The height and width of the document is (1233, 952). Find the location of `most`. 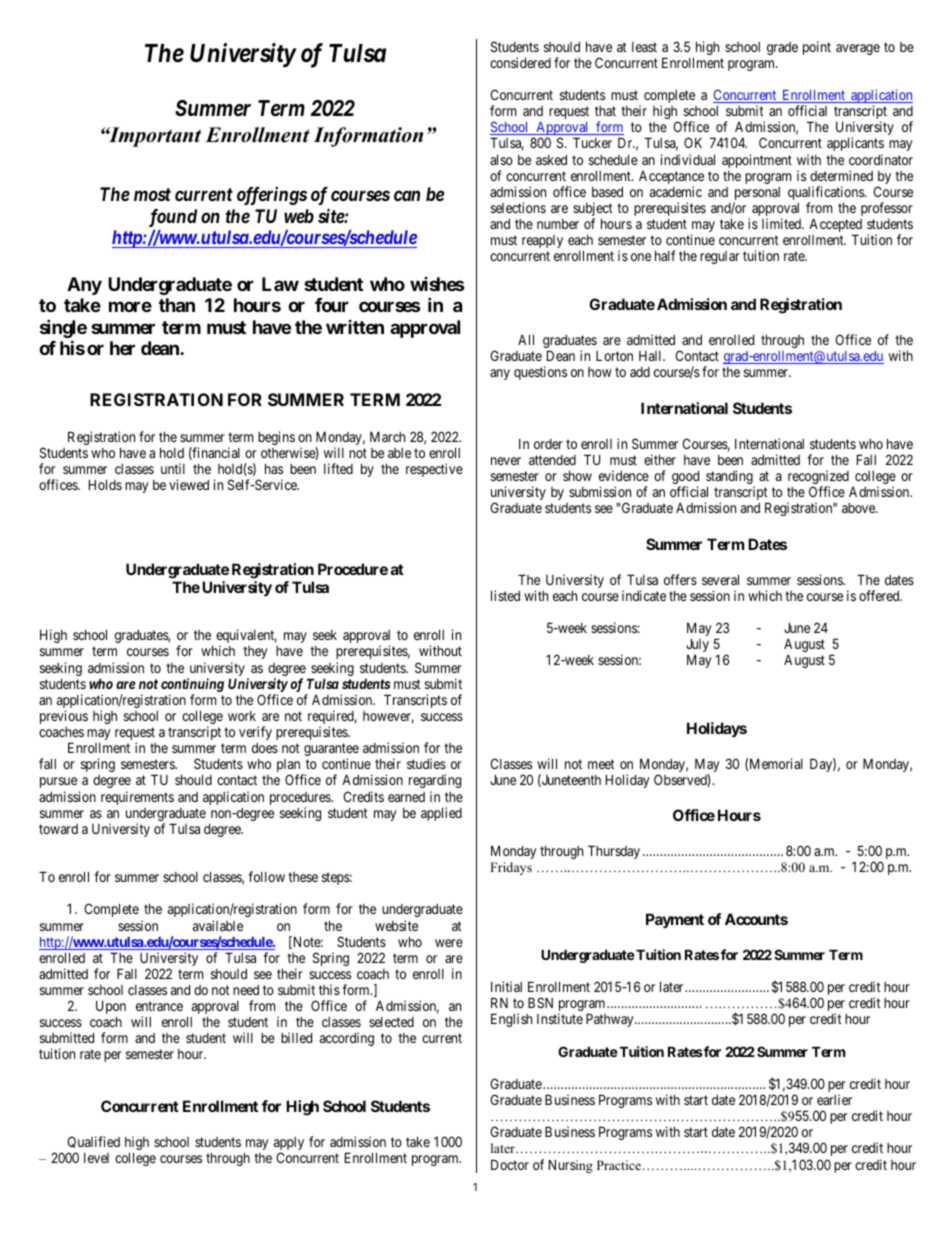

most is located at coordinates (152, 194).
